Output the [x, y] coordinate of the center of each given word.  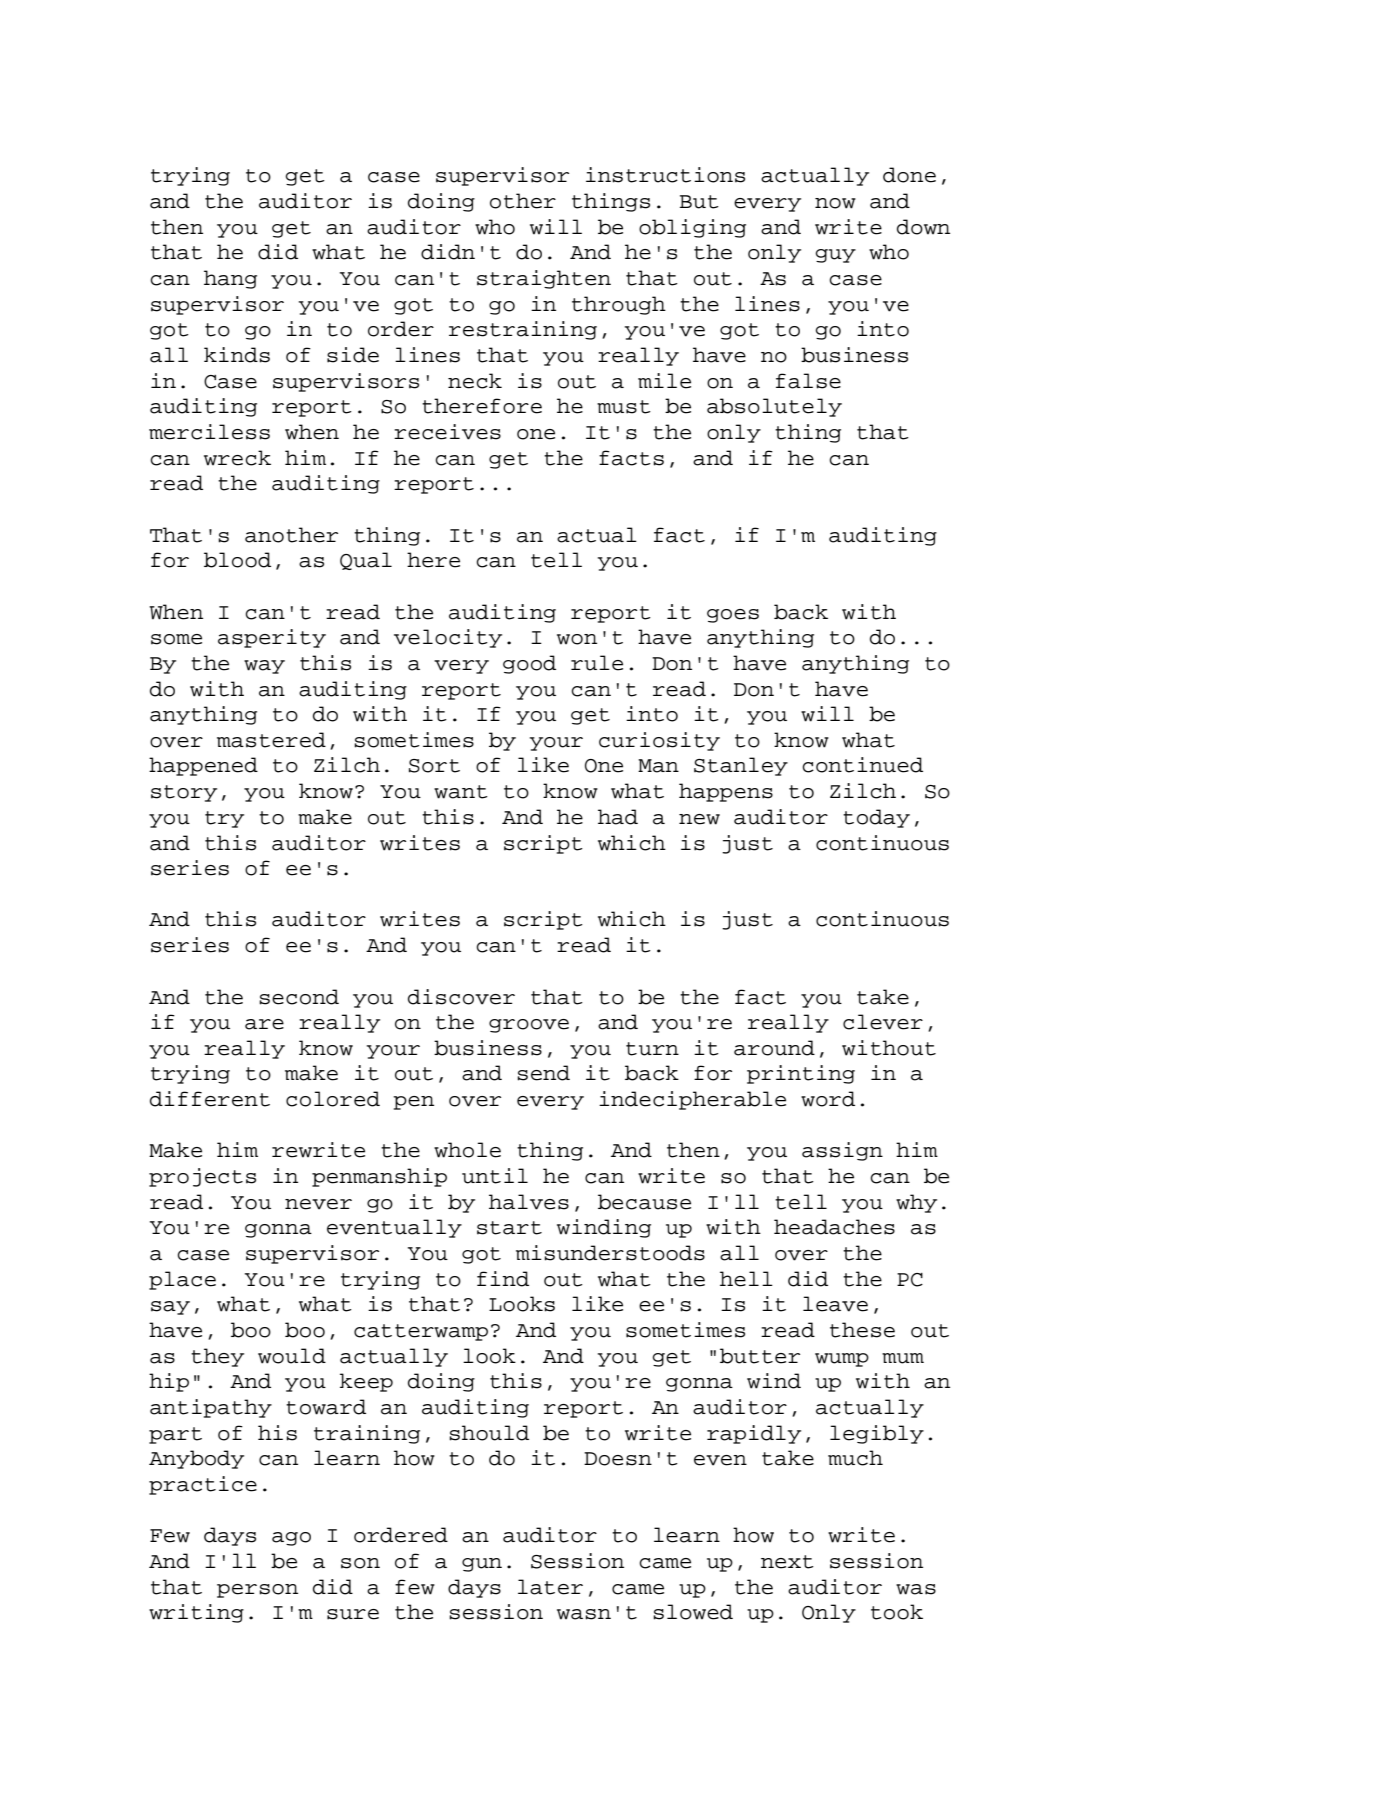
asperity [272, 638]
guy [835, 256]
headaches [834, 1227]
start [509, 1228]
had [618, 817]
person [257, 1591]
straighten [544, 279]
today [876, 818]
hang [230, 279]
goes [733, 616]
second [299, 997]
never [318, 1204]
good [529, 664]
